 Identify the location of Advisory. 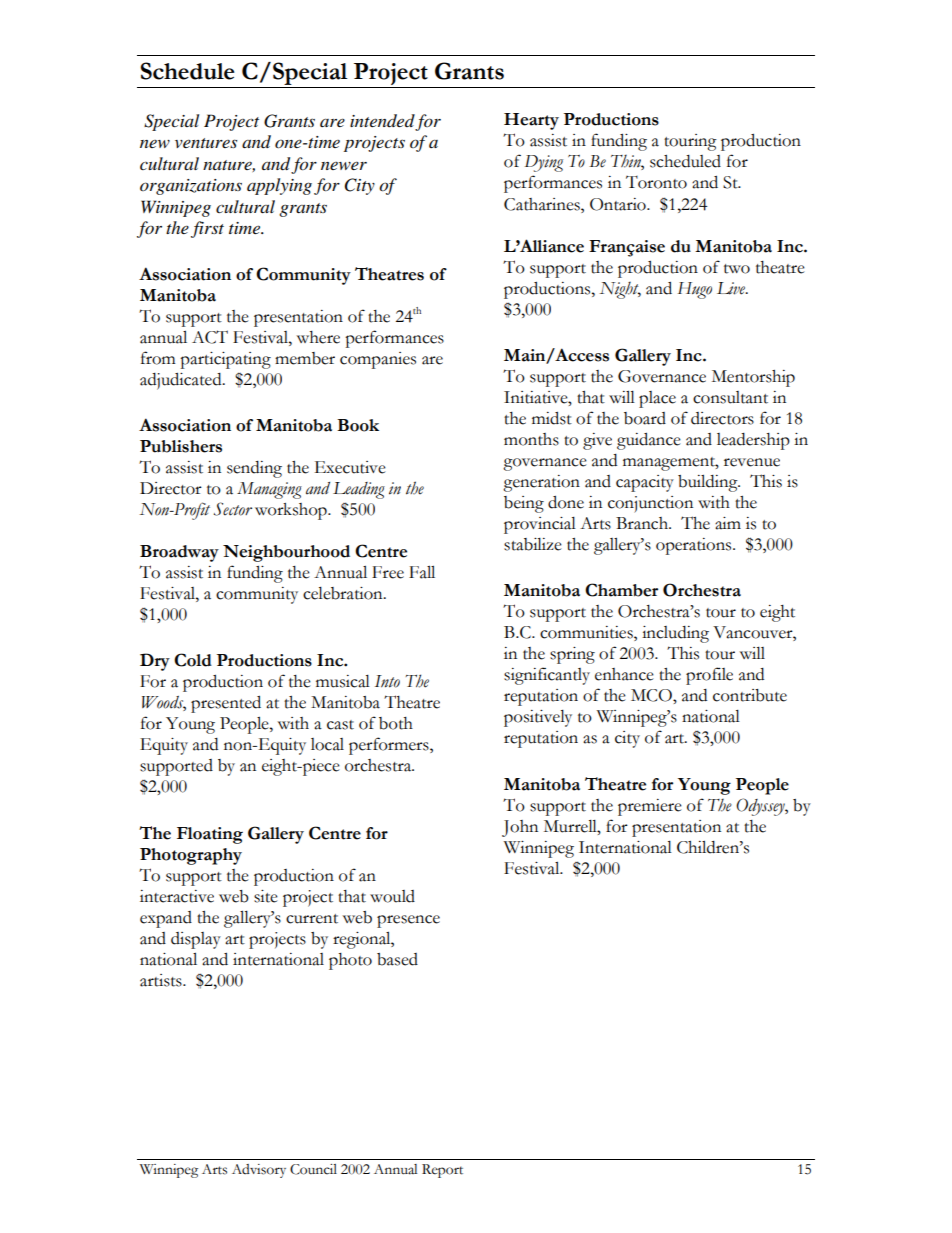
(259, 1171).
